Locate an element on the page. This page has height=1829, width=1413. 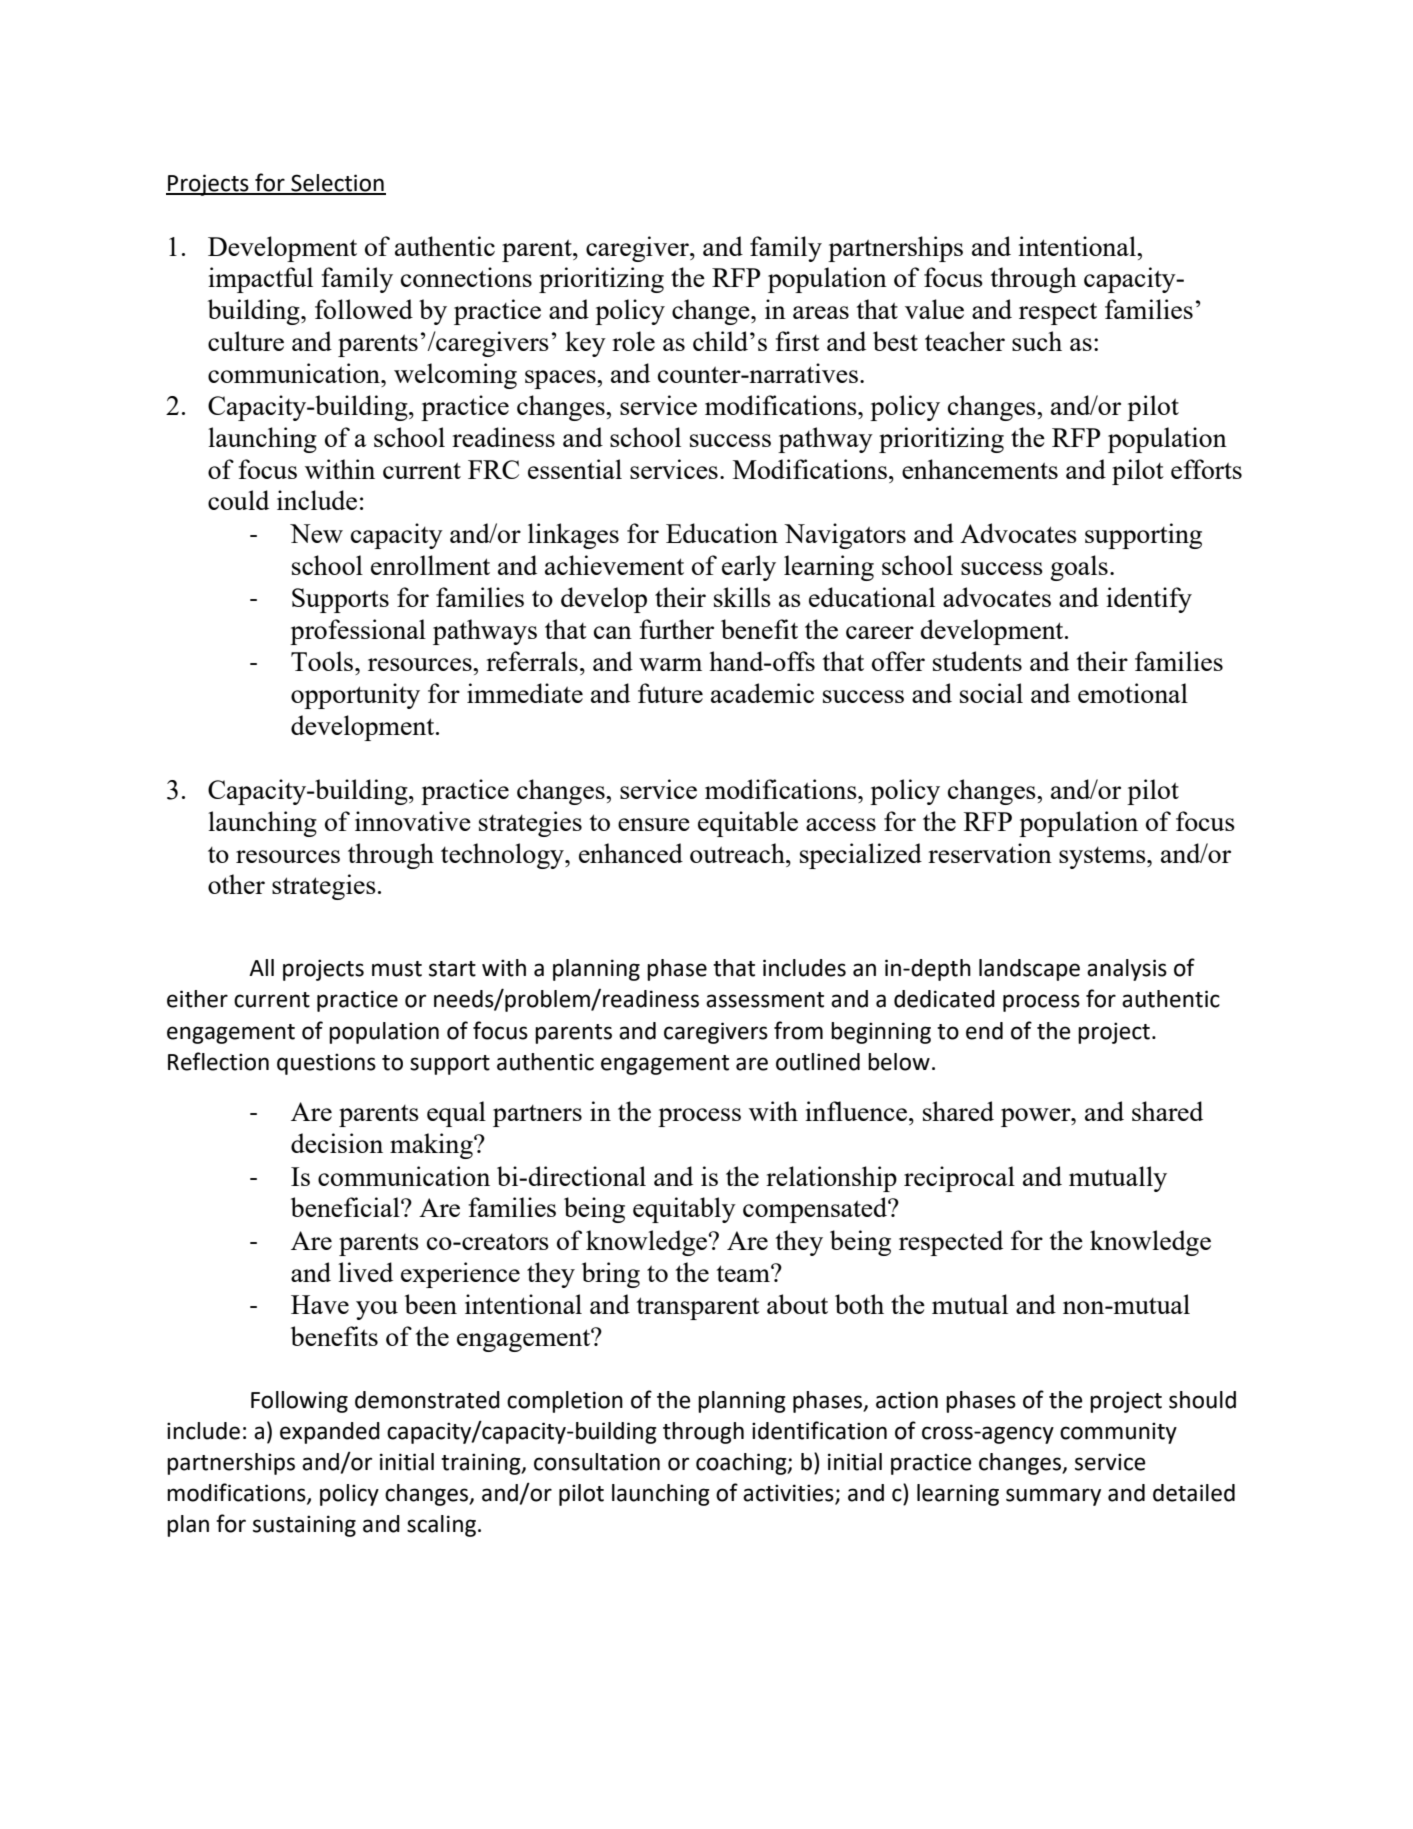
impactful is located at coordinates (260, 280).
